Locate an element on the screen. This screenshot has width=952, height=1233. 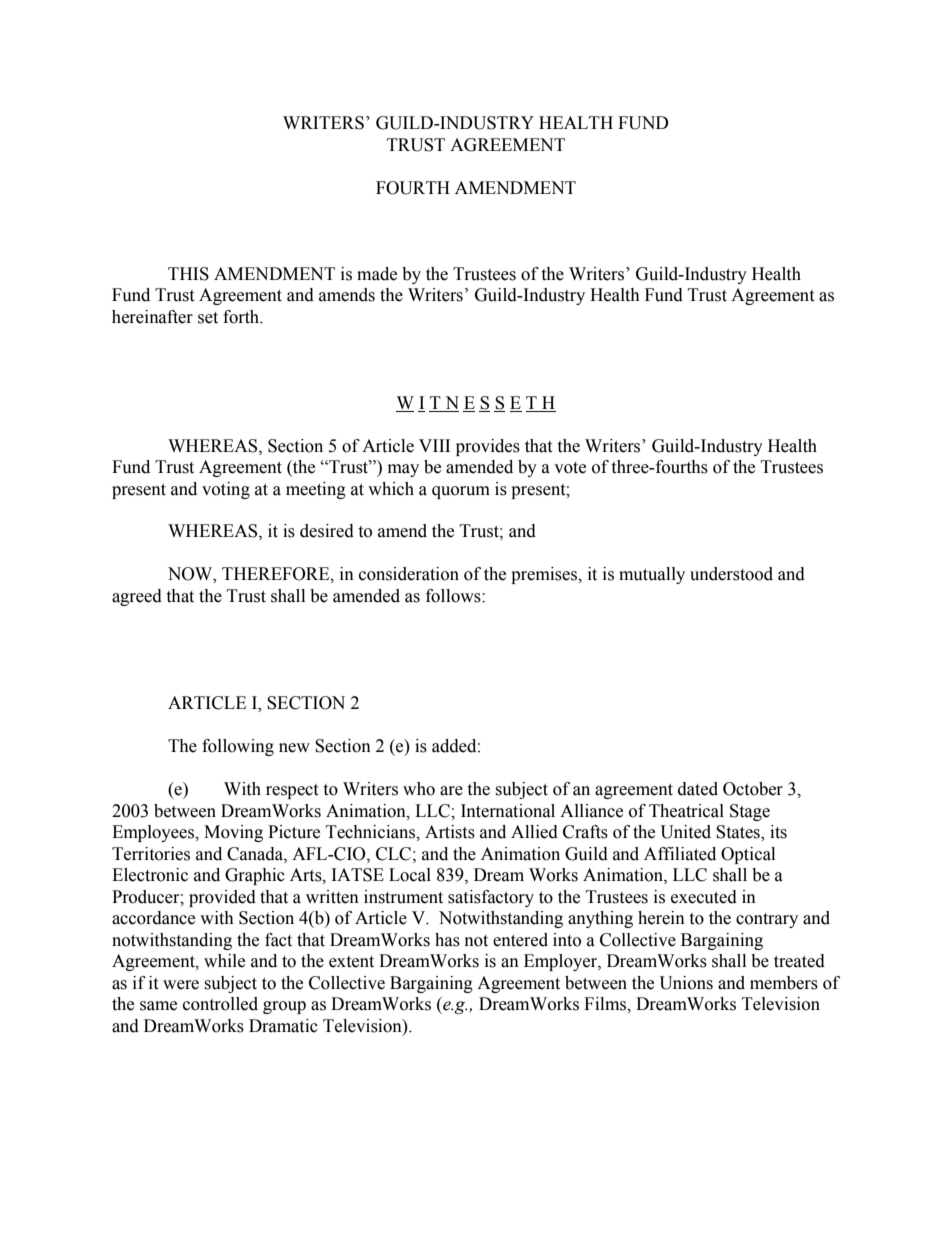
voting is located at coordinates (226, 490).
